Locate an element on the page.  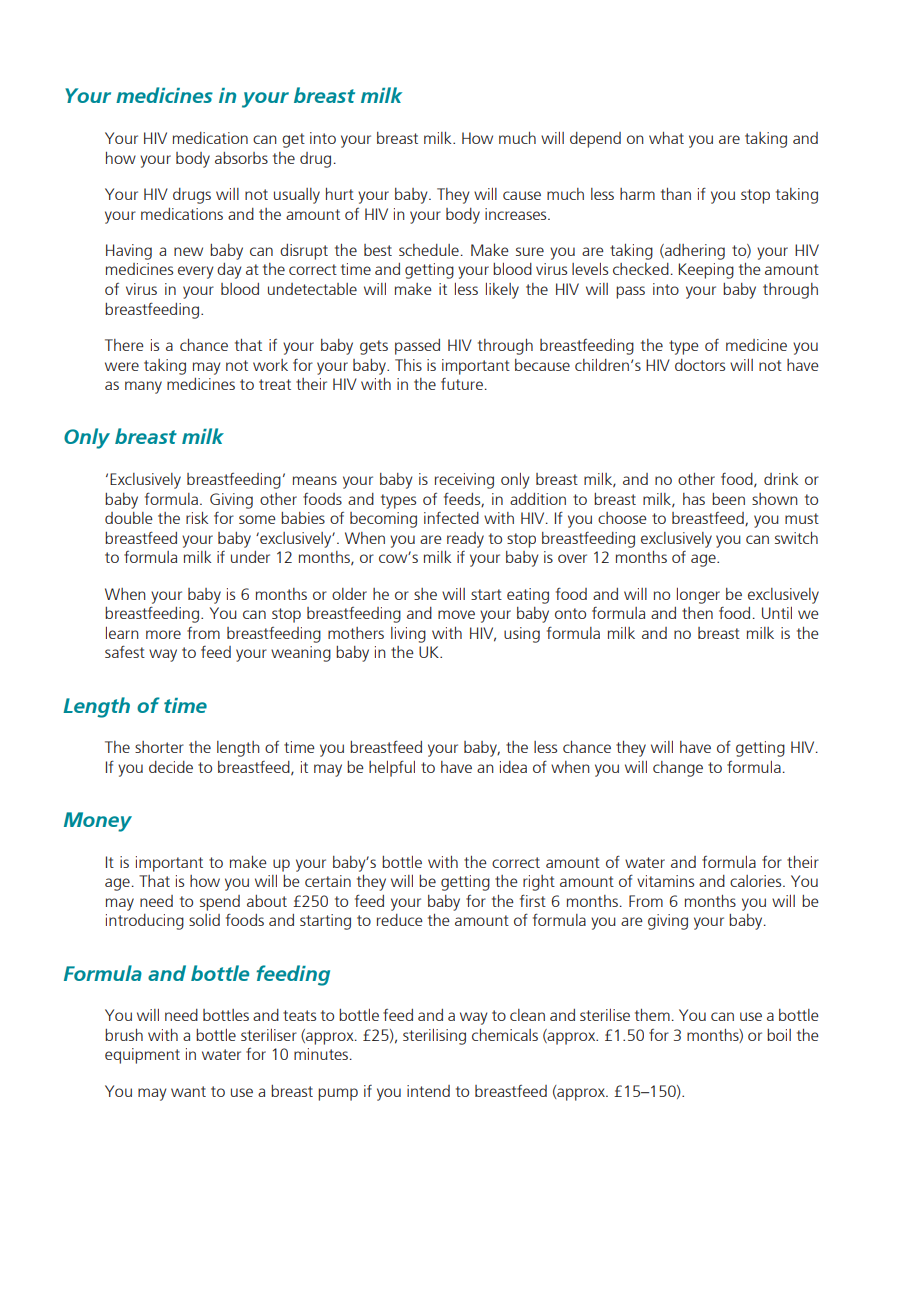
risk is located at coordinates (197, 518).
